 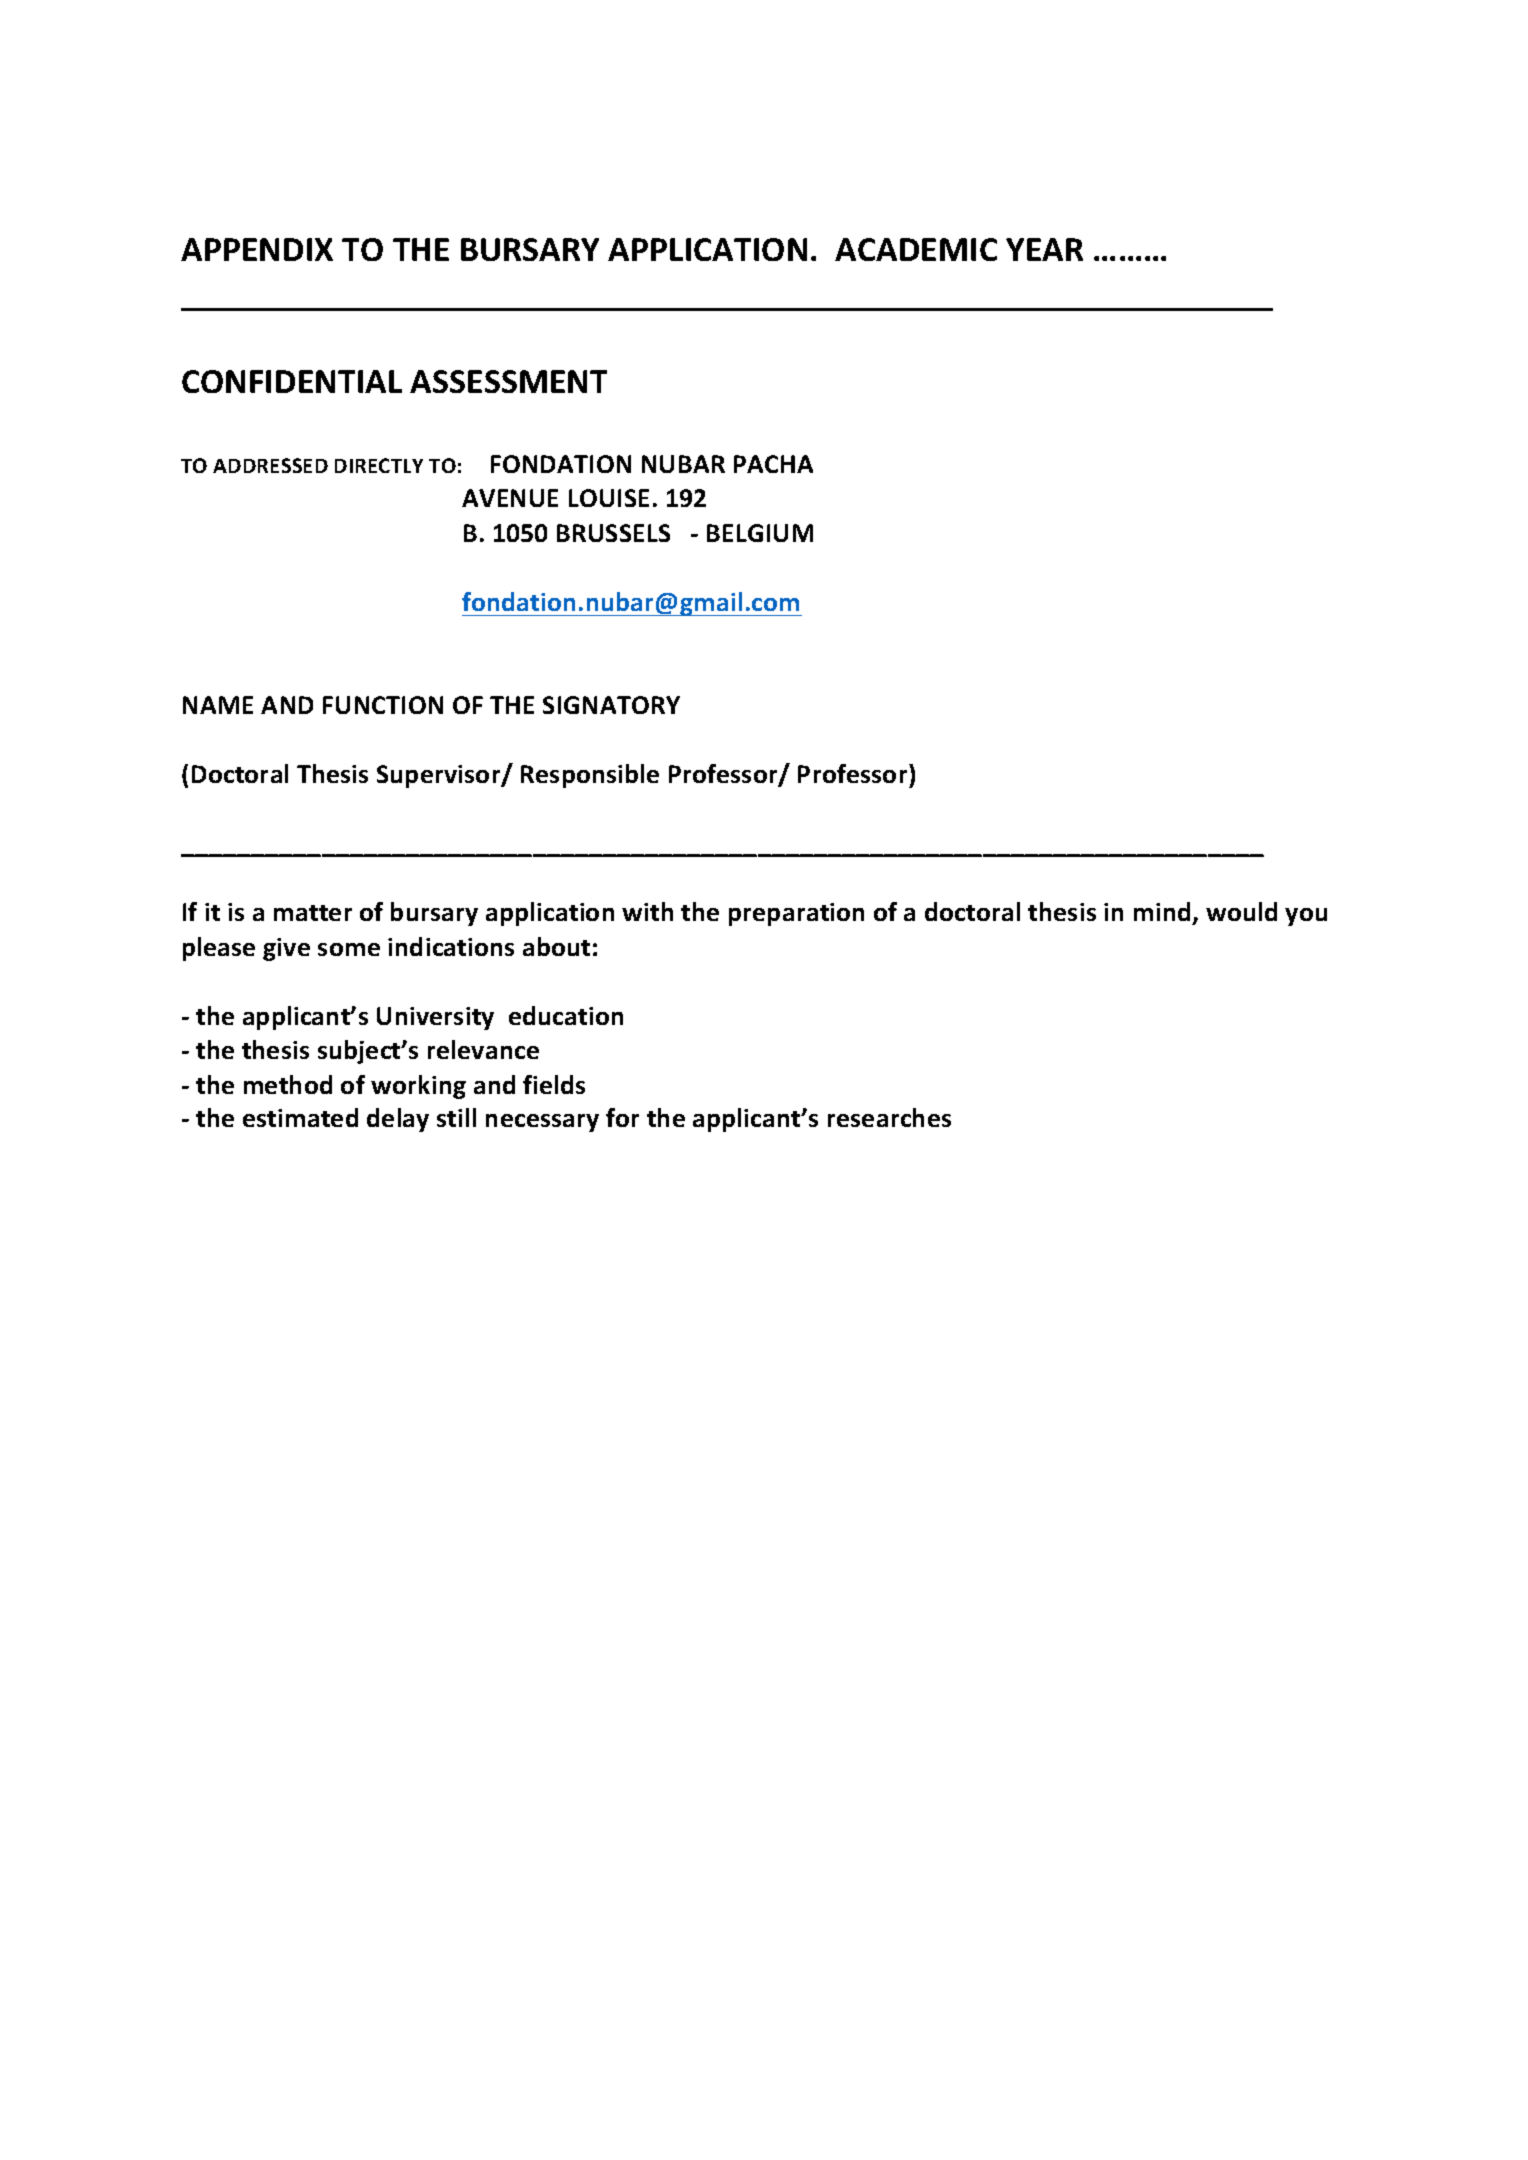 I want to click on YEAR, so click(x=1044, y=249).
